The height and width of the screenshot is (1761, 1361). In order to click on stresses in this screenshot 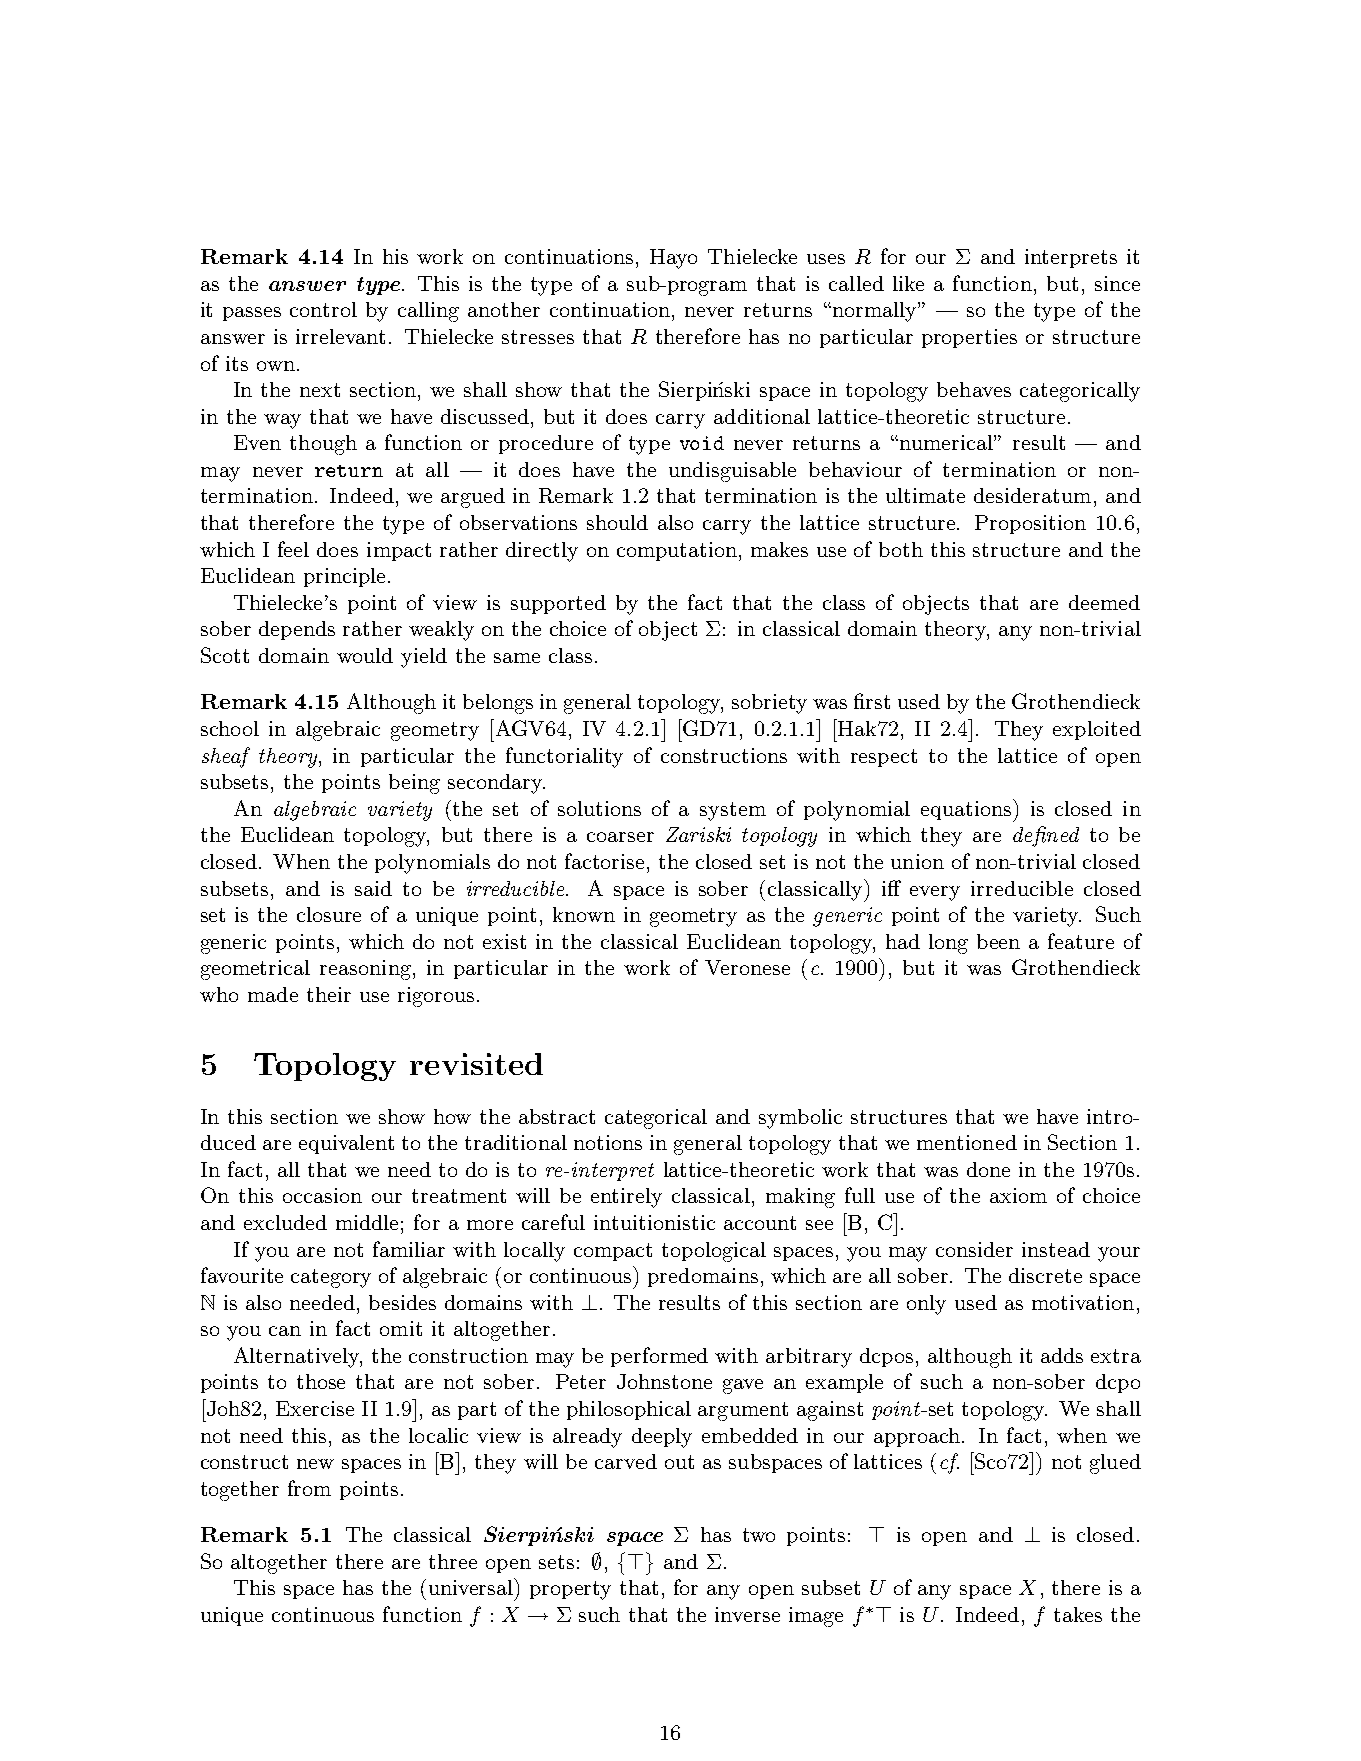, I will do `click(538, 337)`.
